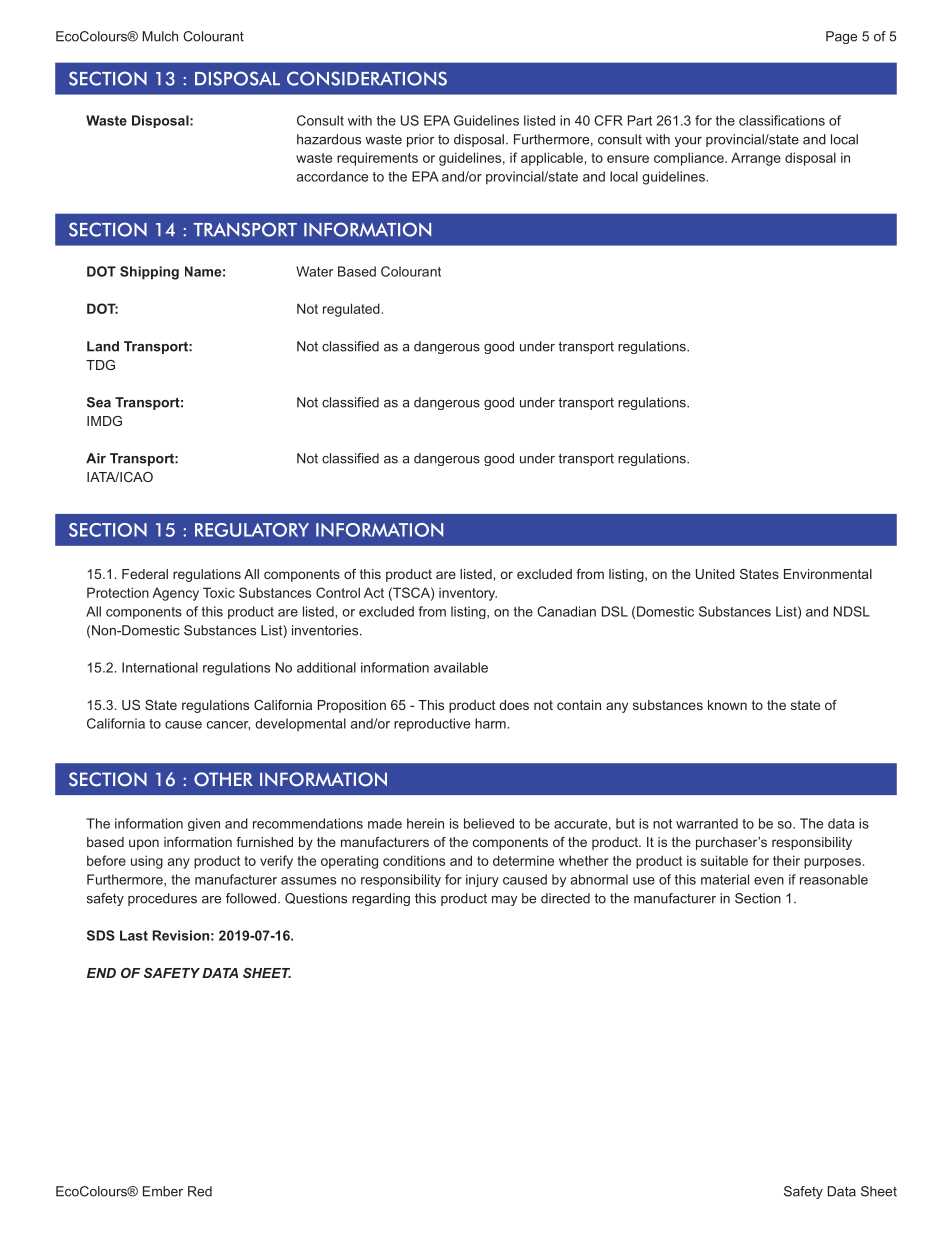 The height and width of the image is (1233, 952). I want to click on Sea, so click(99, 402).
